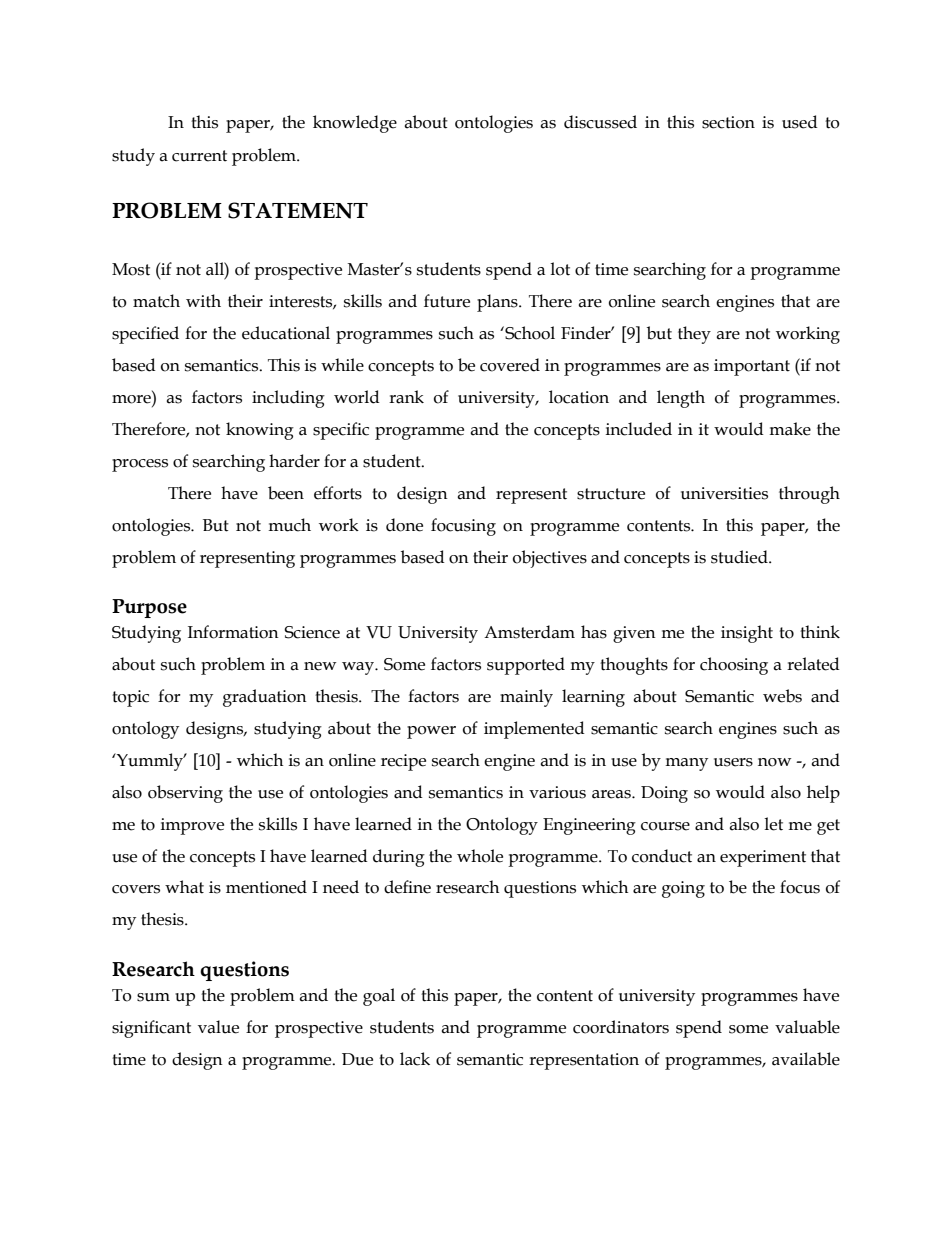 This screenshot has height=1233, width=952. What do you see at coordinates (199, 156) in the screenshot?
I see `current` at bounding box center [199, 156].
